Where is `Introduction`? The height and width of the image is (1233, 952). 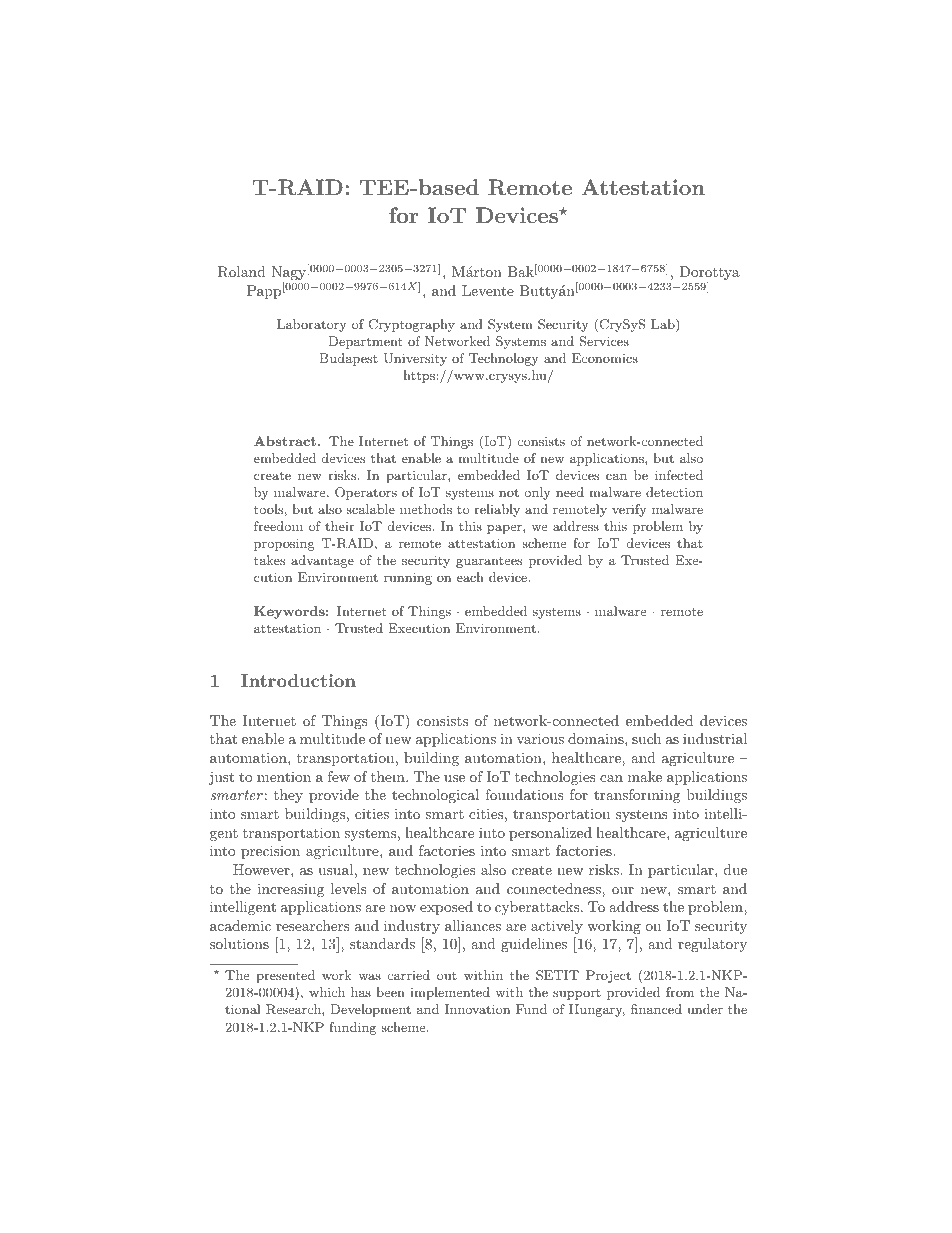 Introduction is located at coordinates (298, 680).
